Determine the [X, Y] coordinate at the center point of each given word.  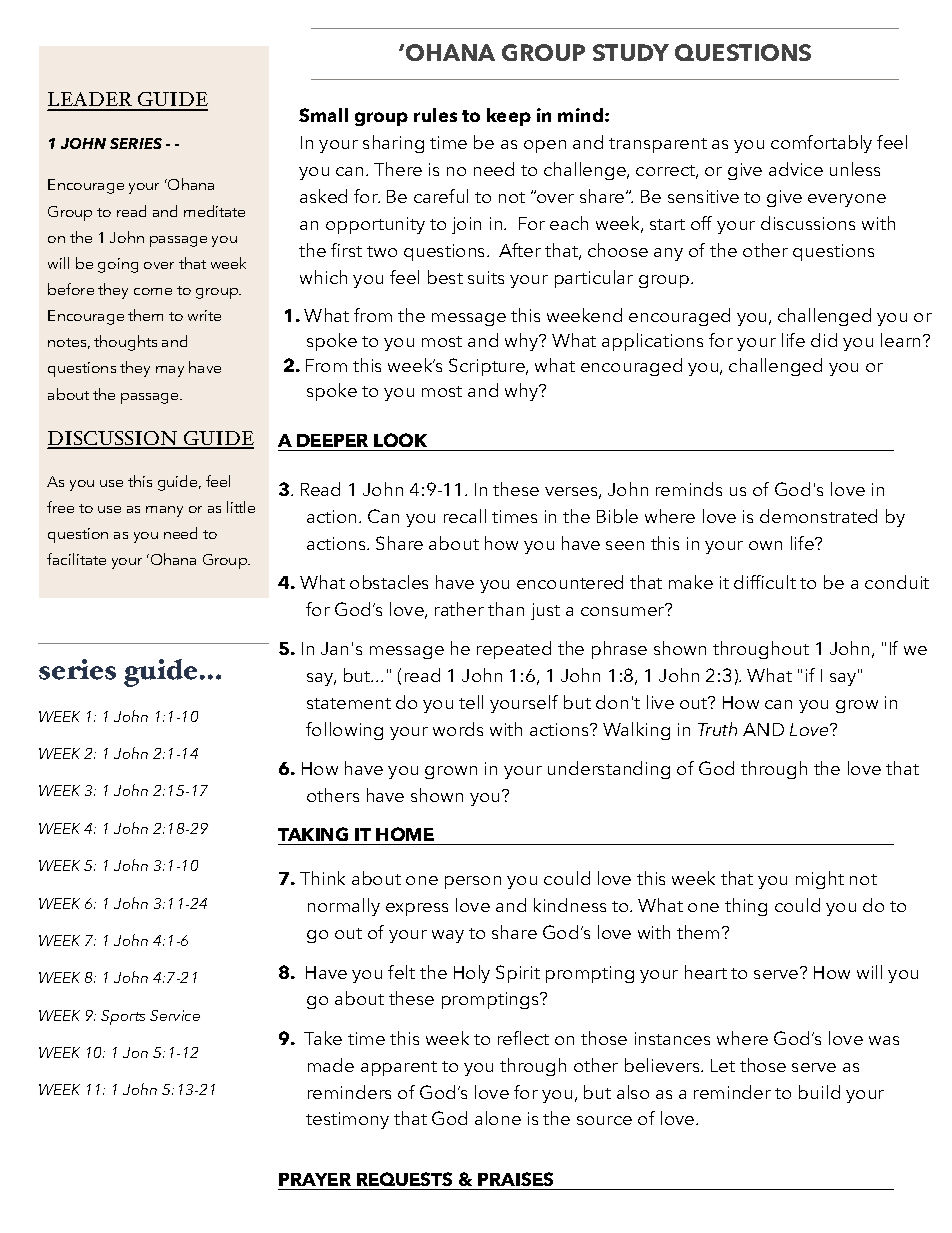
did [824, 340]
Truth [717, 729]
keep [509, 117]
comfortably [821, 144]
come [153, 291]
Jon [135, 1052]
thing [746, 907]
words [458, 729]
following [344, 731]
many [164, 511]
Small [323, 115]
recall [465, 516]
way [448, 936]
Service [175, 1015]
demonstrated [818, 516]
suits [486, 277]
